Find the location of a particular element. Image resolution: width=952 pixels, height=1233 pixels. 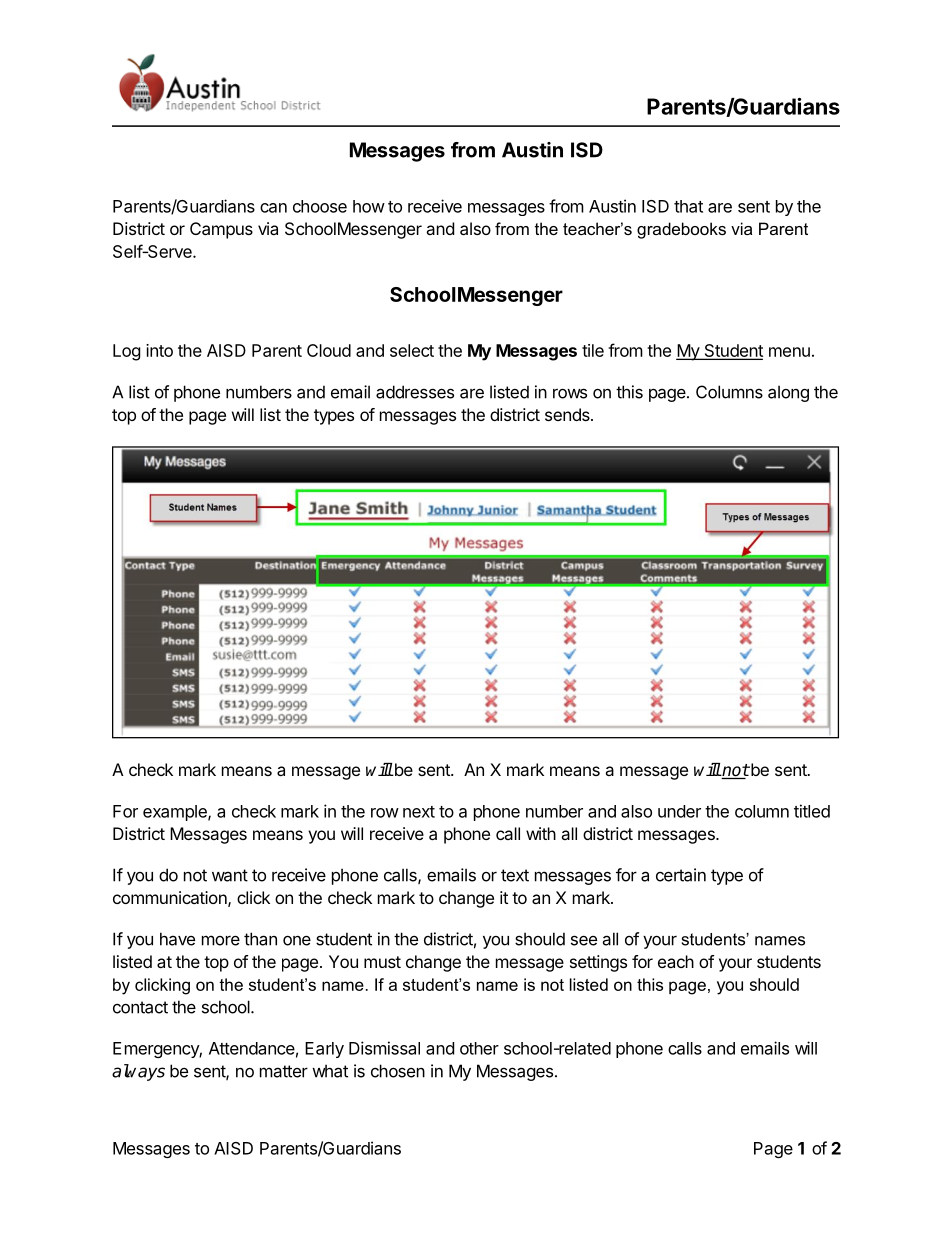

that is located at coordinates (688, 206).
